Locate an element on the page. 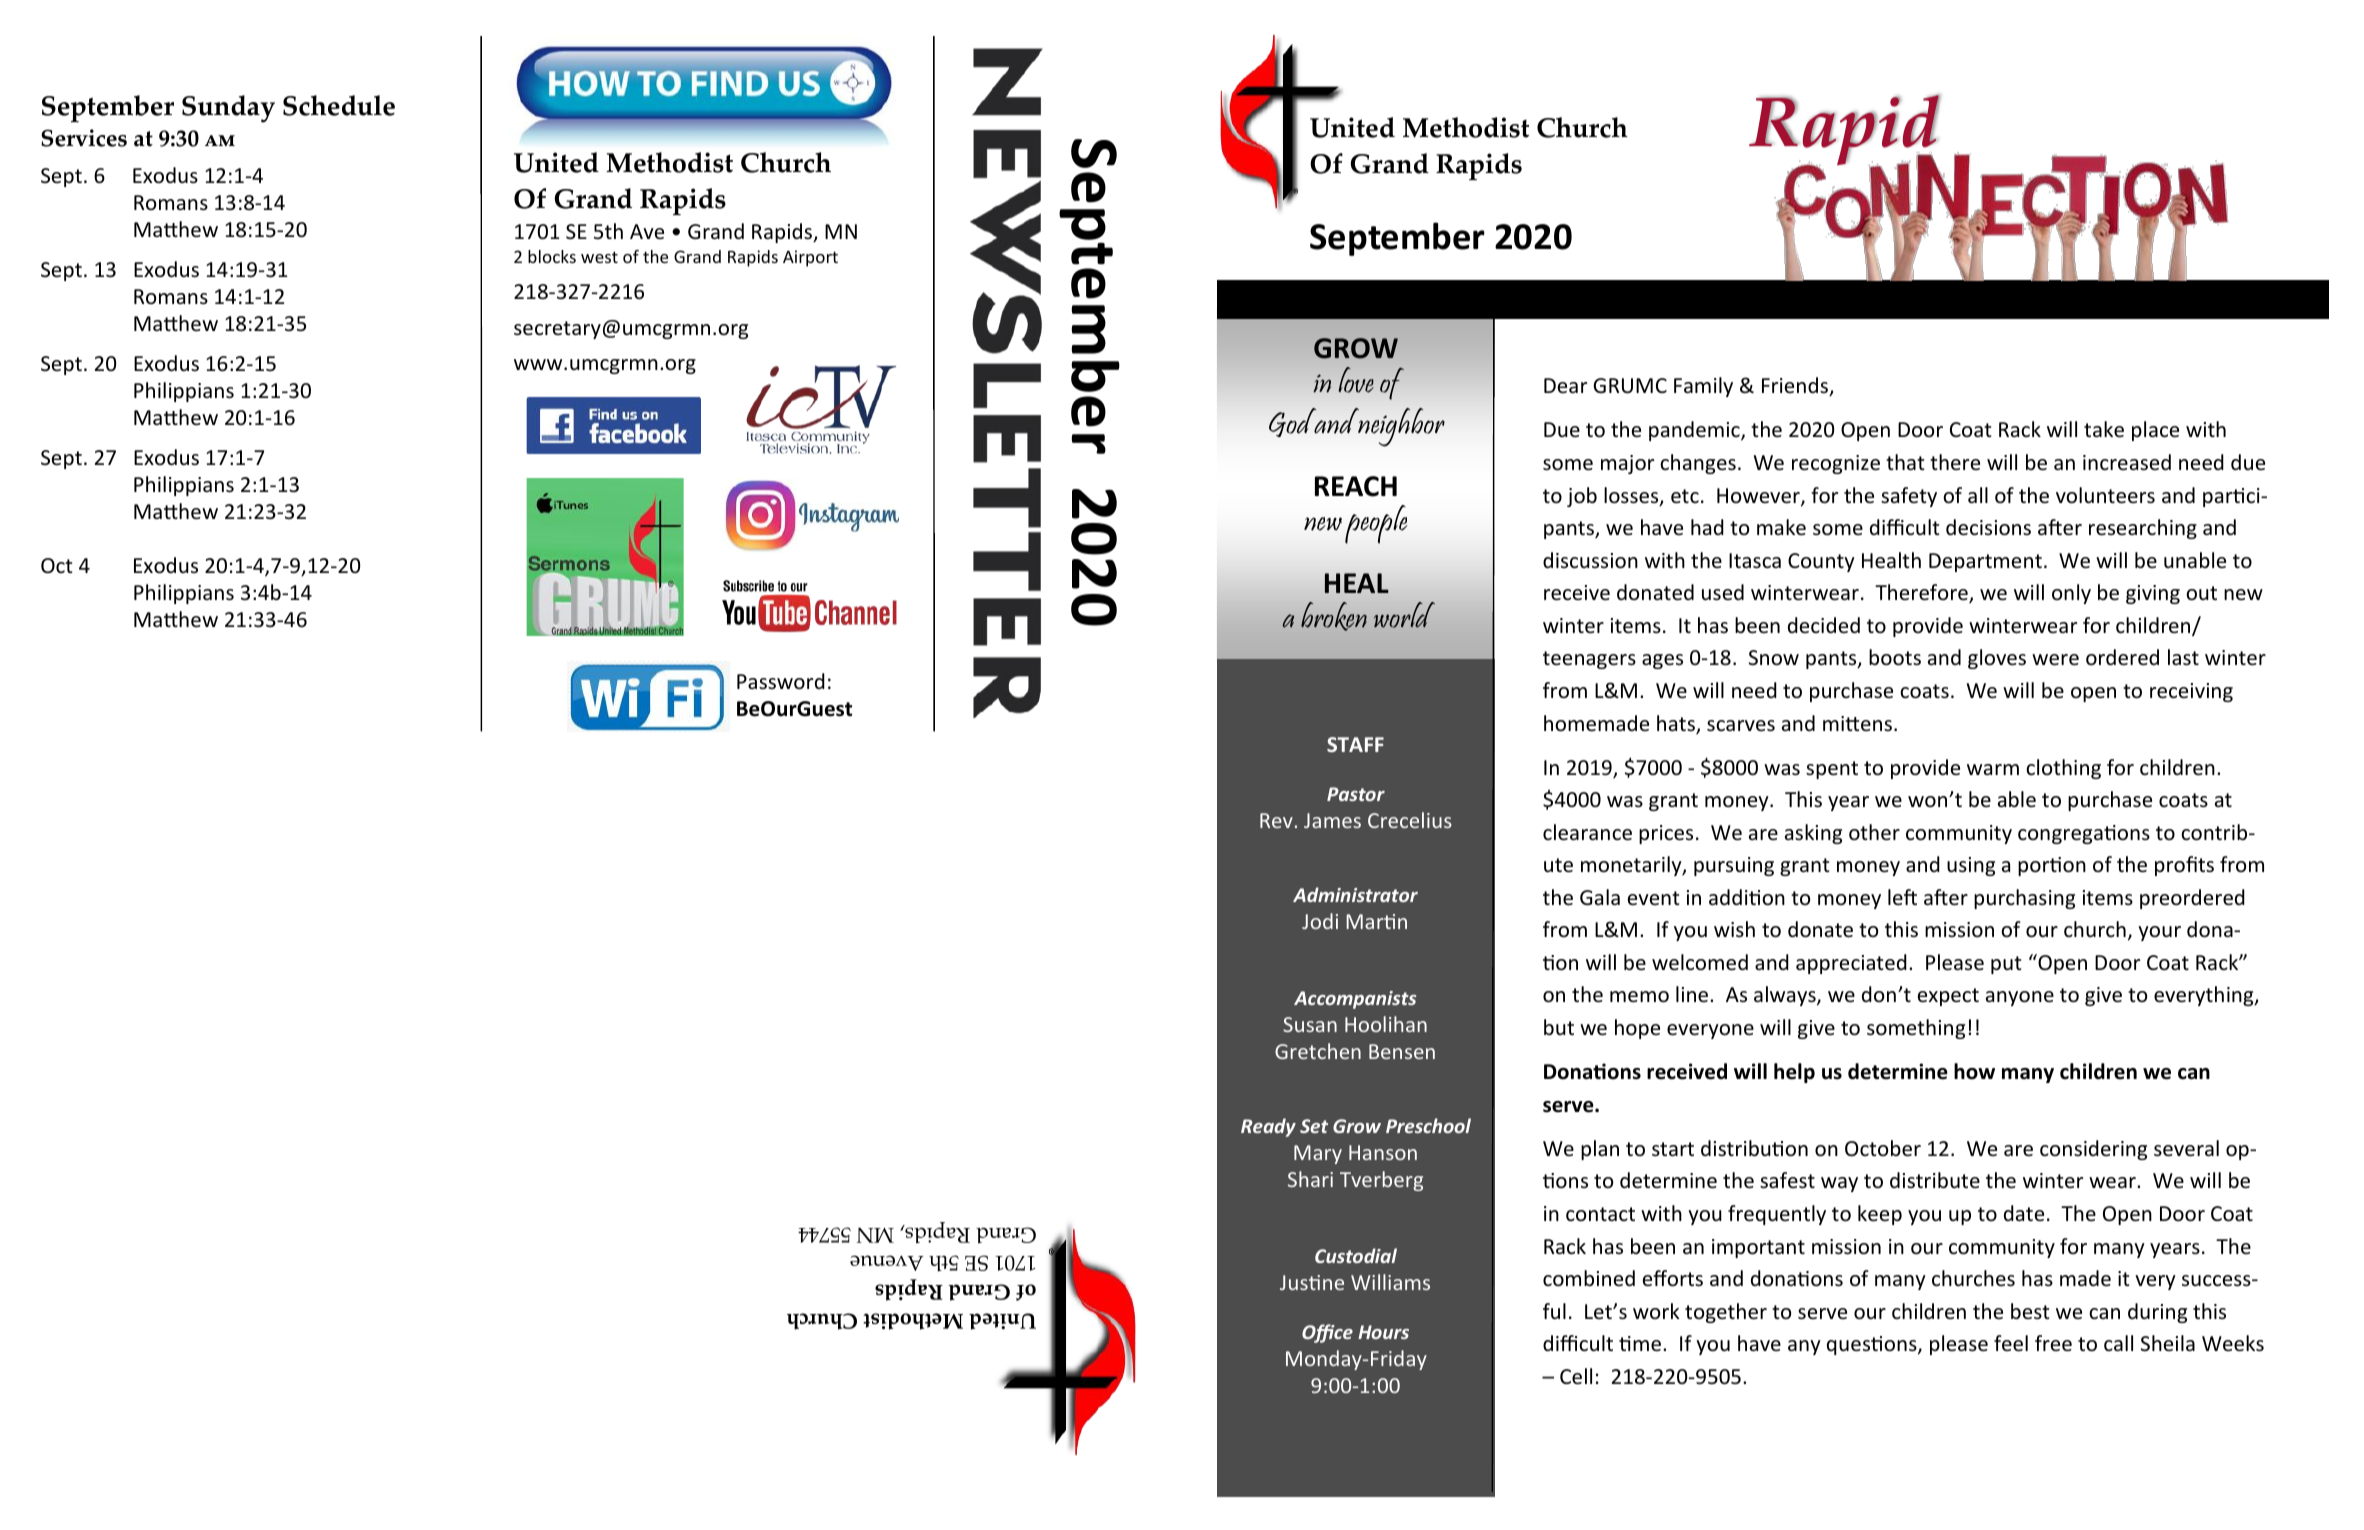 The height and width of the image is (1530, 2364). blocks is located at coordinates (552, 256).
